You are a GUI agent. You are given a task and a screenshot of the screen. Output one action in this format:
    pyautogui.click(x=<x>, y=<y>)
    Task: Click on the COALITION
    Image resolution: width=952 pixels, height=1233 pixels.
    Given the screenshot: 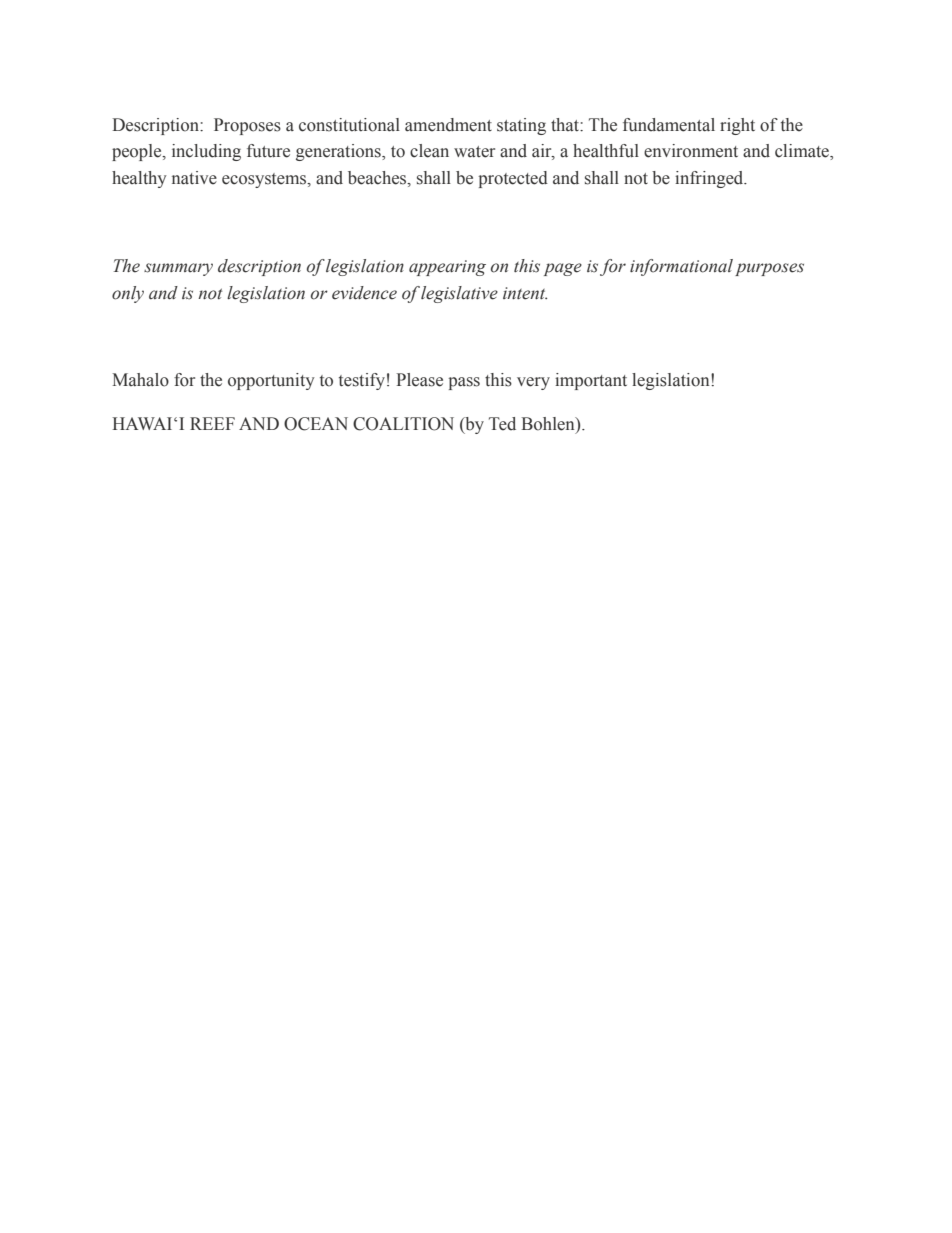 What is the action you would take?
    pyautogui.click(x=403, y=424)
